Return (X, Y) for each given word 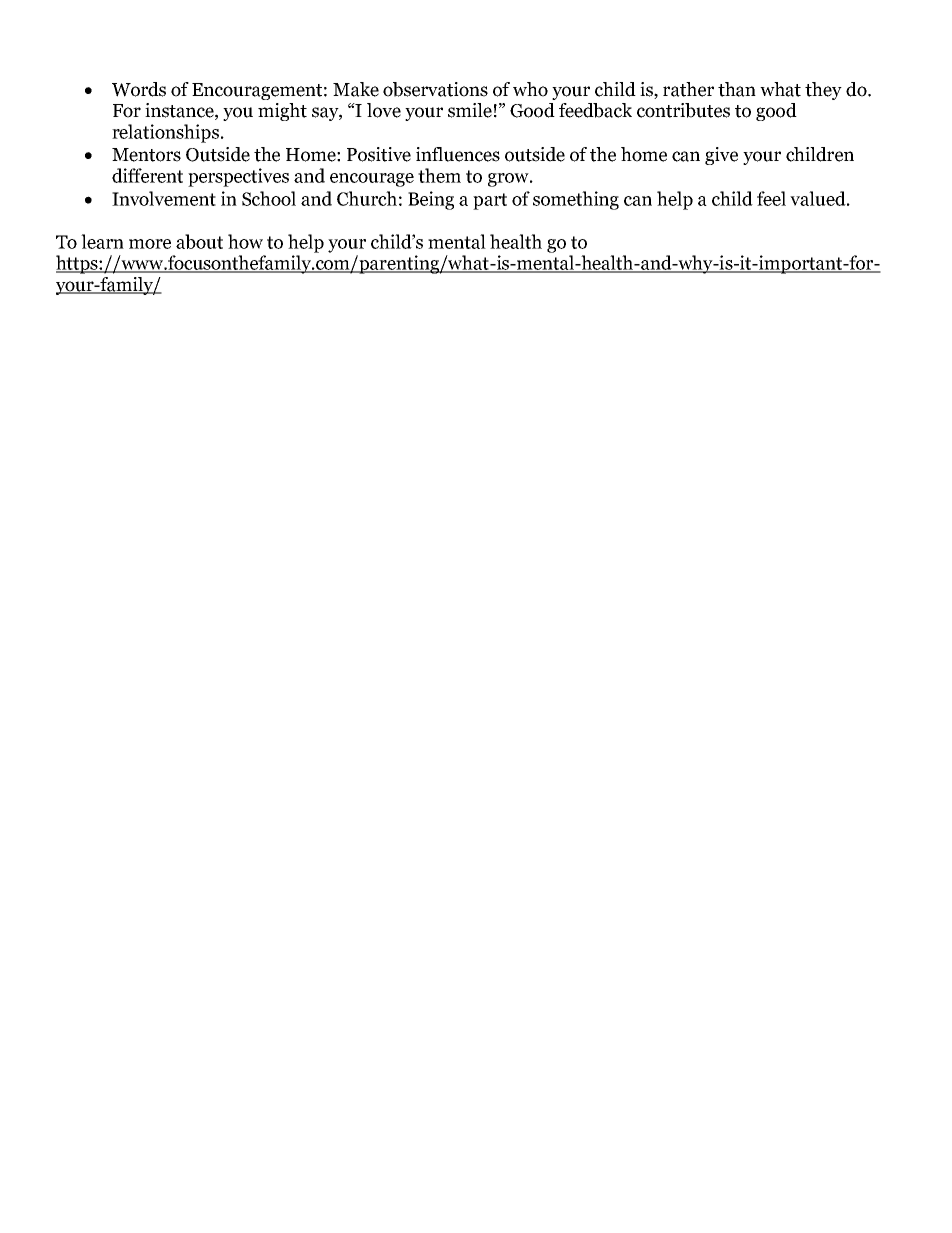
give (721, 156)
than (737, 89)
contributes (683, 110)
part (490, 201)
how (245, 241)
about (199, 241)
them (439, 175)
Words (139, 89)
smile (470, 110)
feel (771, 198)
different (147, 175)
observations (435, 89)
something (576, 200)
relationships (165, 133)
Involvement (164, 198)
